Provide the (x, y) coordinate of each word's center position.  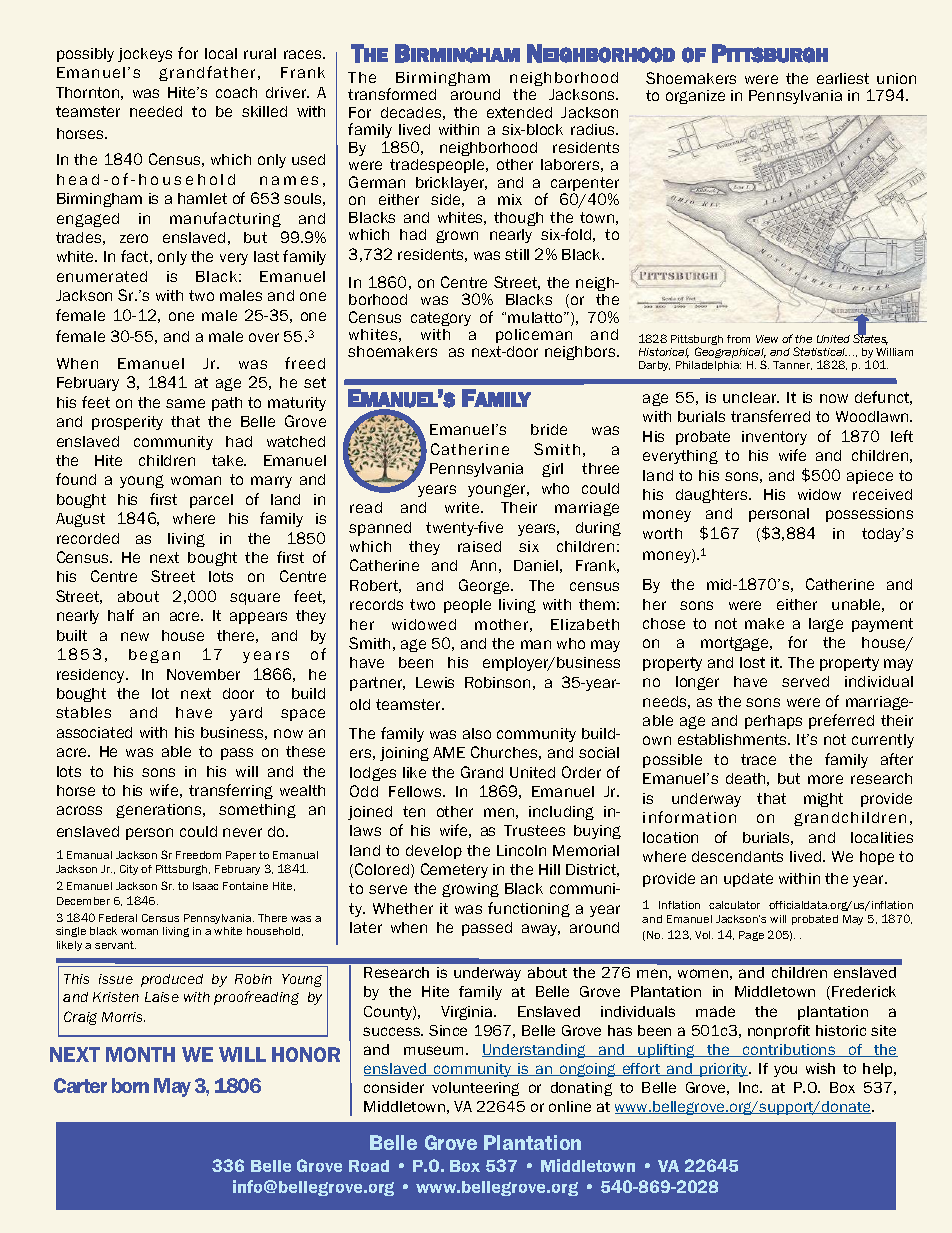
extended (519, 112)
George (485, 586)
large (826, 625)
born (130, 1085)
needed (156, 111)
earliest (843, 78)
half (121, 615)
